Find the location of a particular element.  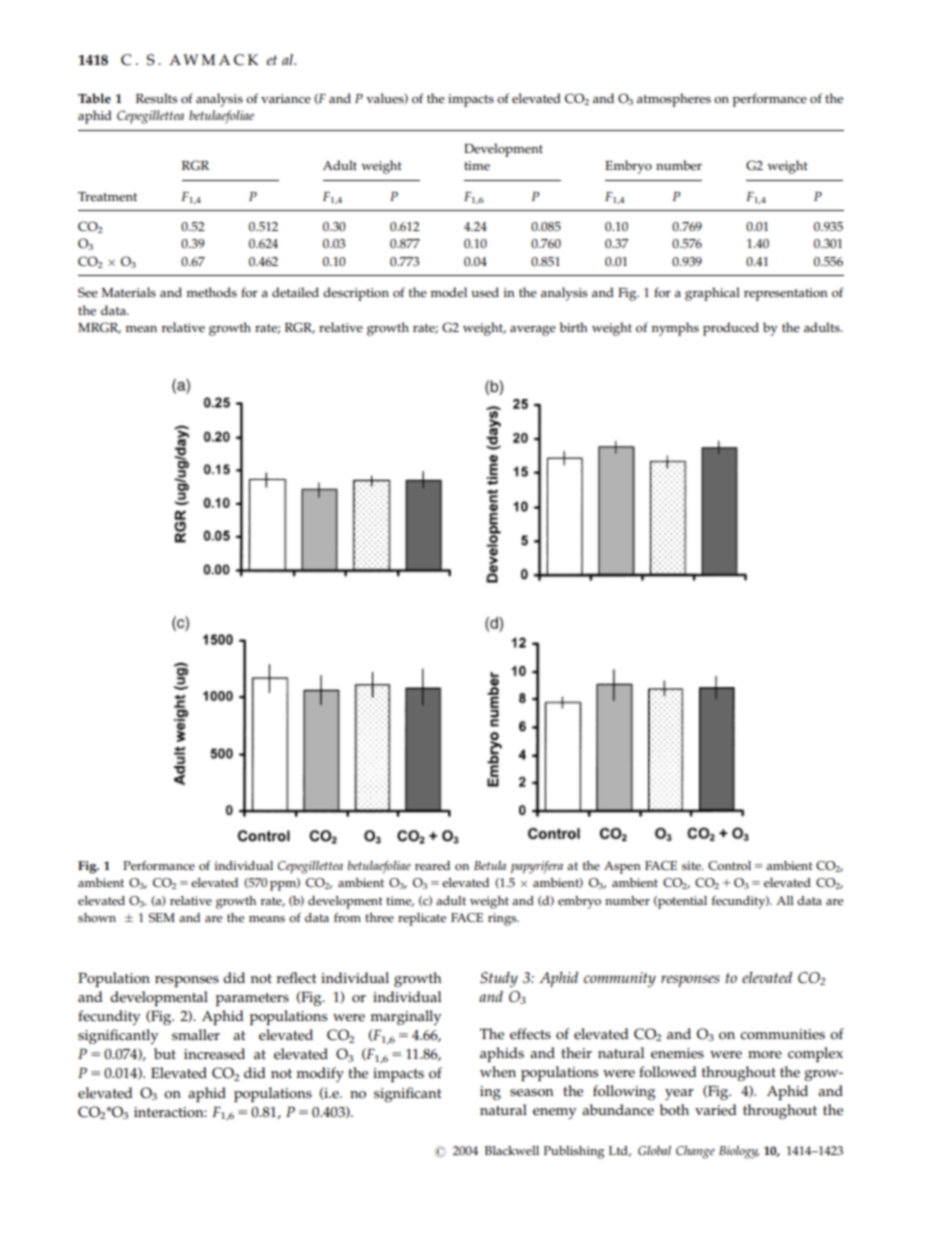

site is located at coordinates (692, 866).
